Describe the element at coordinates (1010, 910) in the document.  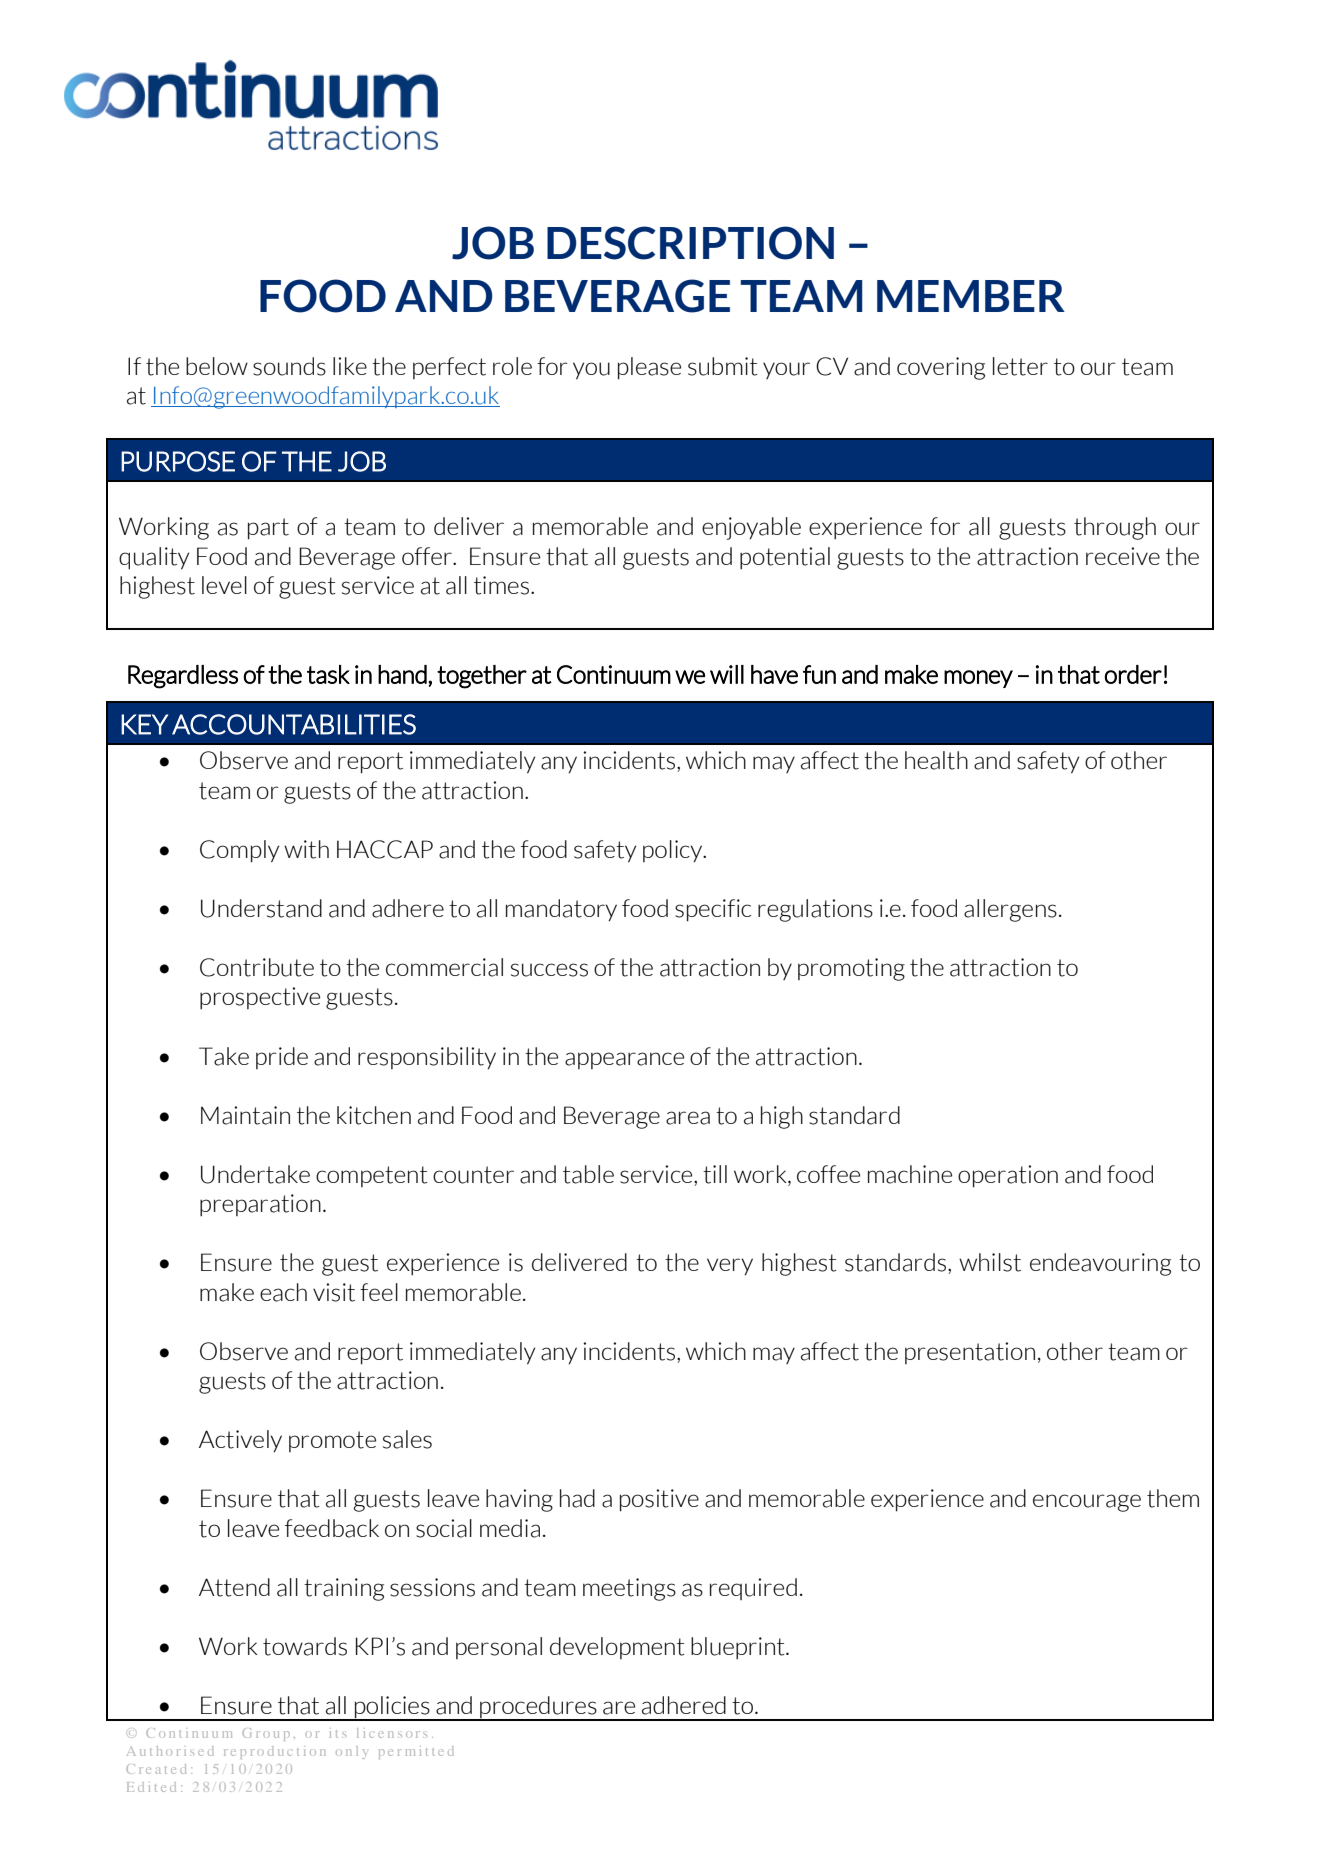
I see `allergens` at that location.
